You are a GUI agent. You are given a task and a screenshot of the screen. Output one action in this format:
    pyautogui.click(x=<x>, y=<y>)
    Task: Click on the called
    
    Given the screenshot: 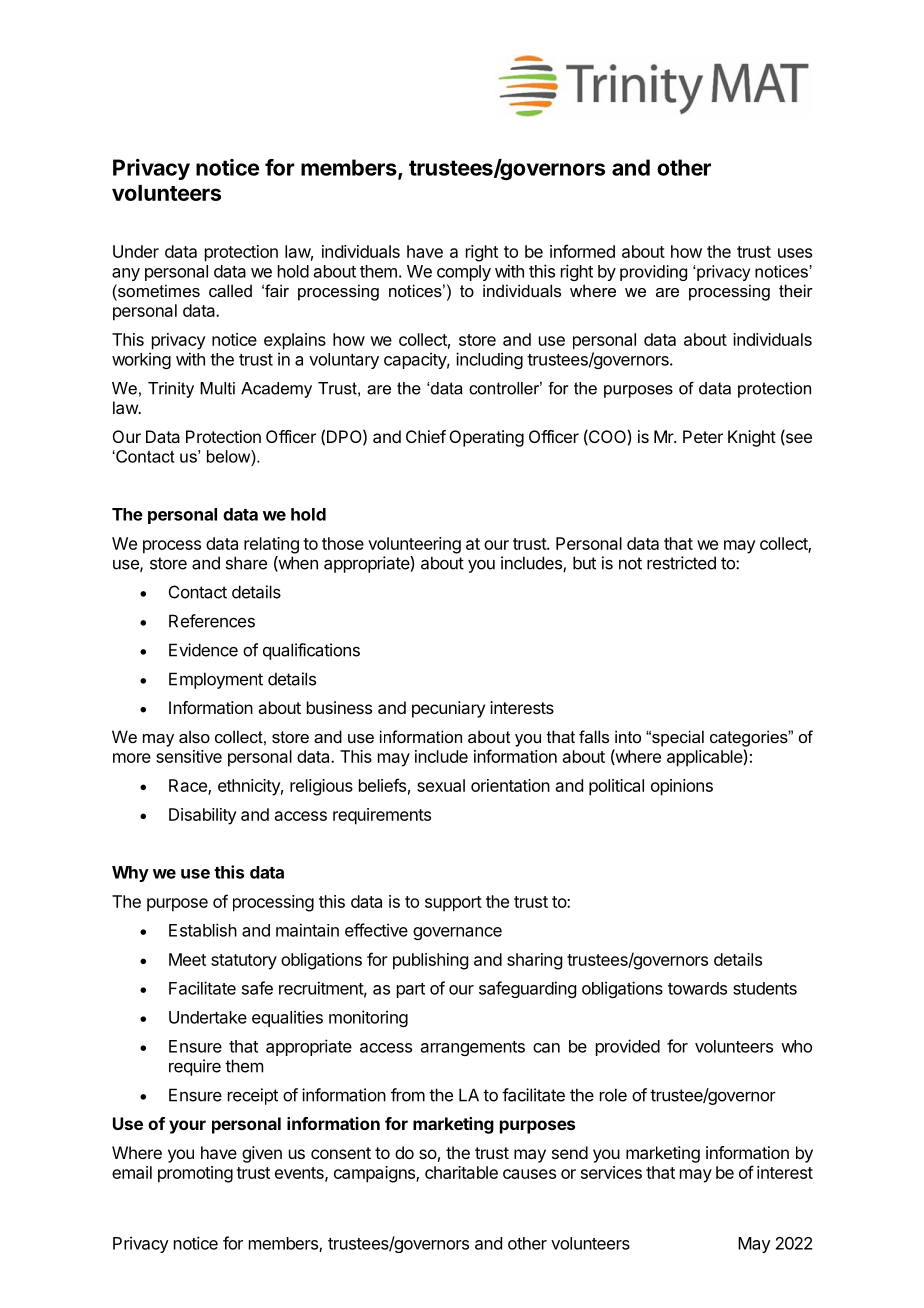 What is the action you would take?
    pyautogui.click(x=230, y=290)
